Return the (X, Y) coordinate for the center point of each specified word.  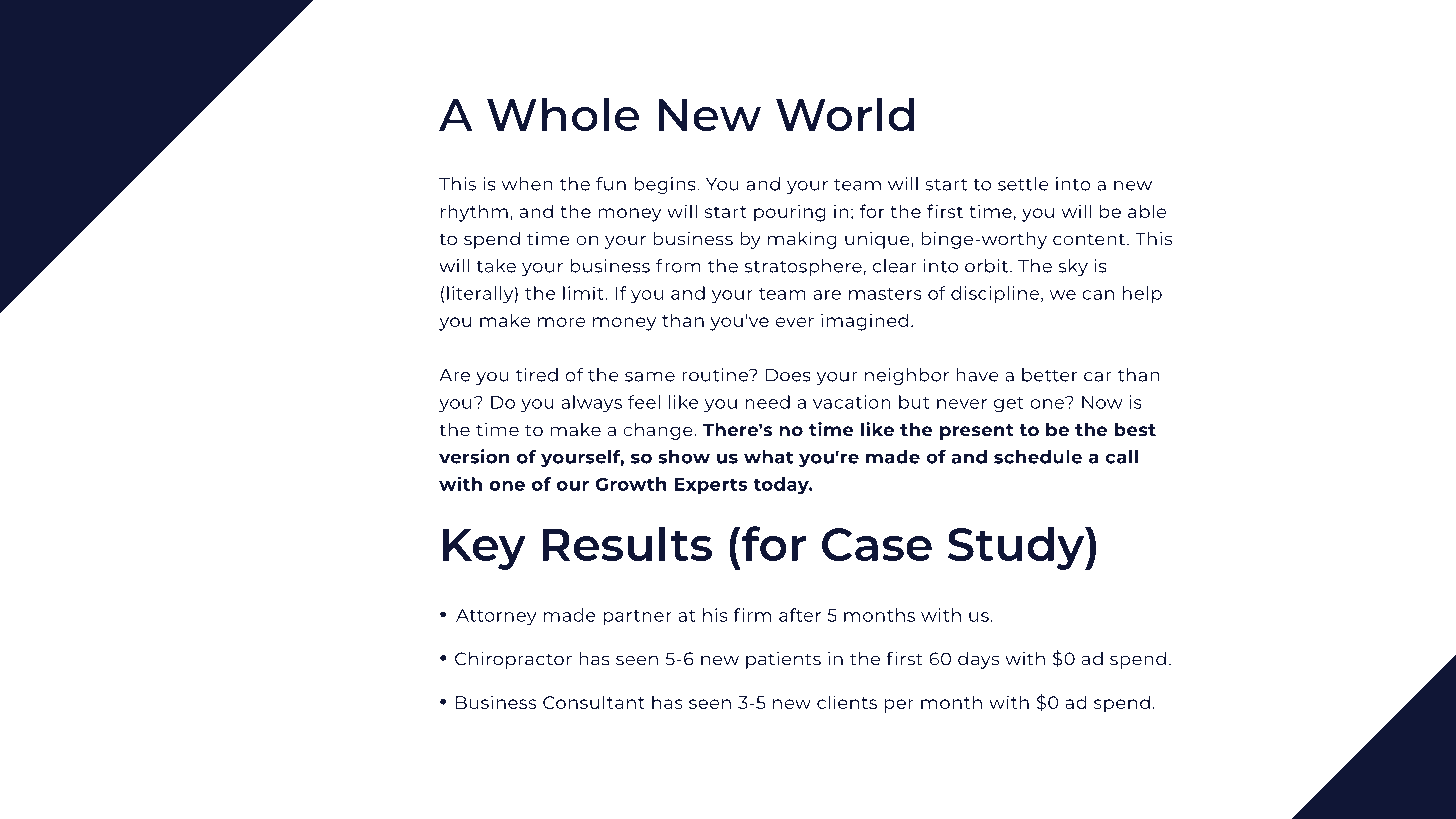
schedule (1038, 457)
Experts (710, 486)
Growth (631, 484)
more (561, 322)
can (1098, 295)
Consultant (594, 702)
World (845, 114)
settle (1023, 184)
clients (847, 702)
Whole (563, 114)
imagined (864, 322)
